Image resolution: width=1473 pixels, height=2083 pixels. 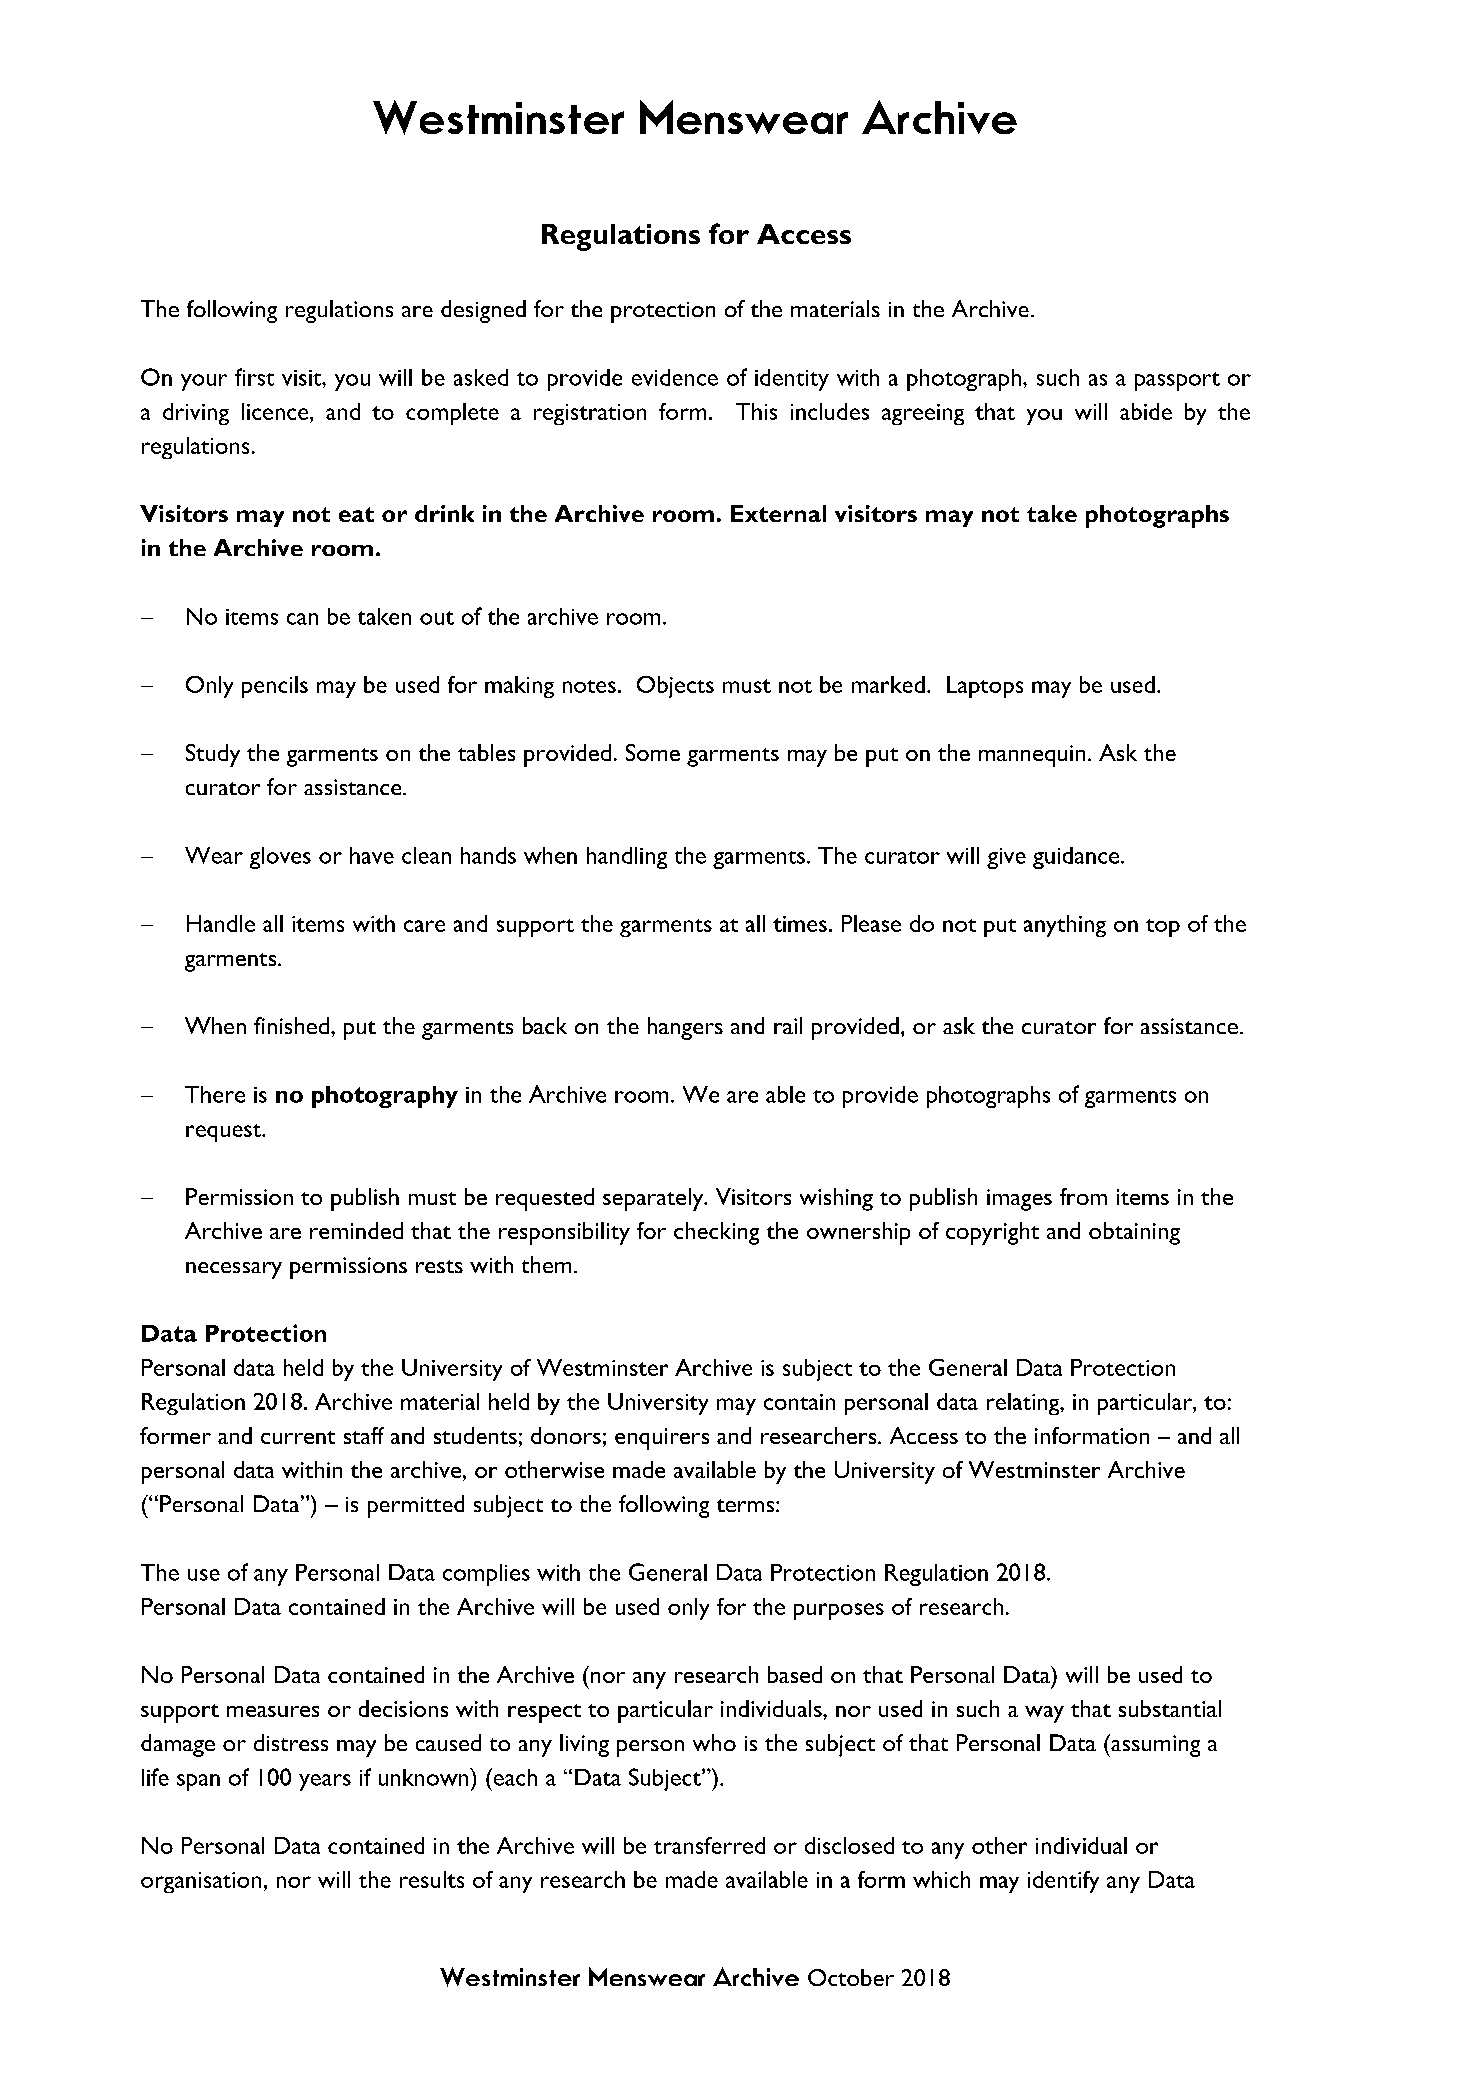 What do you see at coordinates (675, 377) in the screenshot?
I see `evidence` at bounding box center [675, 377].
